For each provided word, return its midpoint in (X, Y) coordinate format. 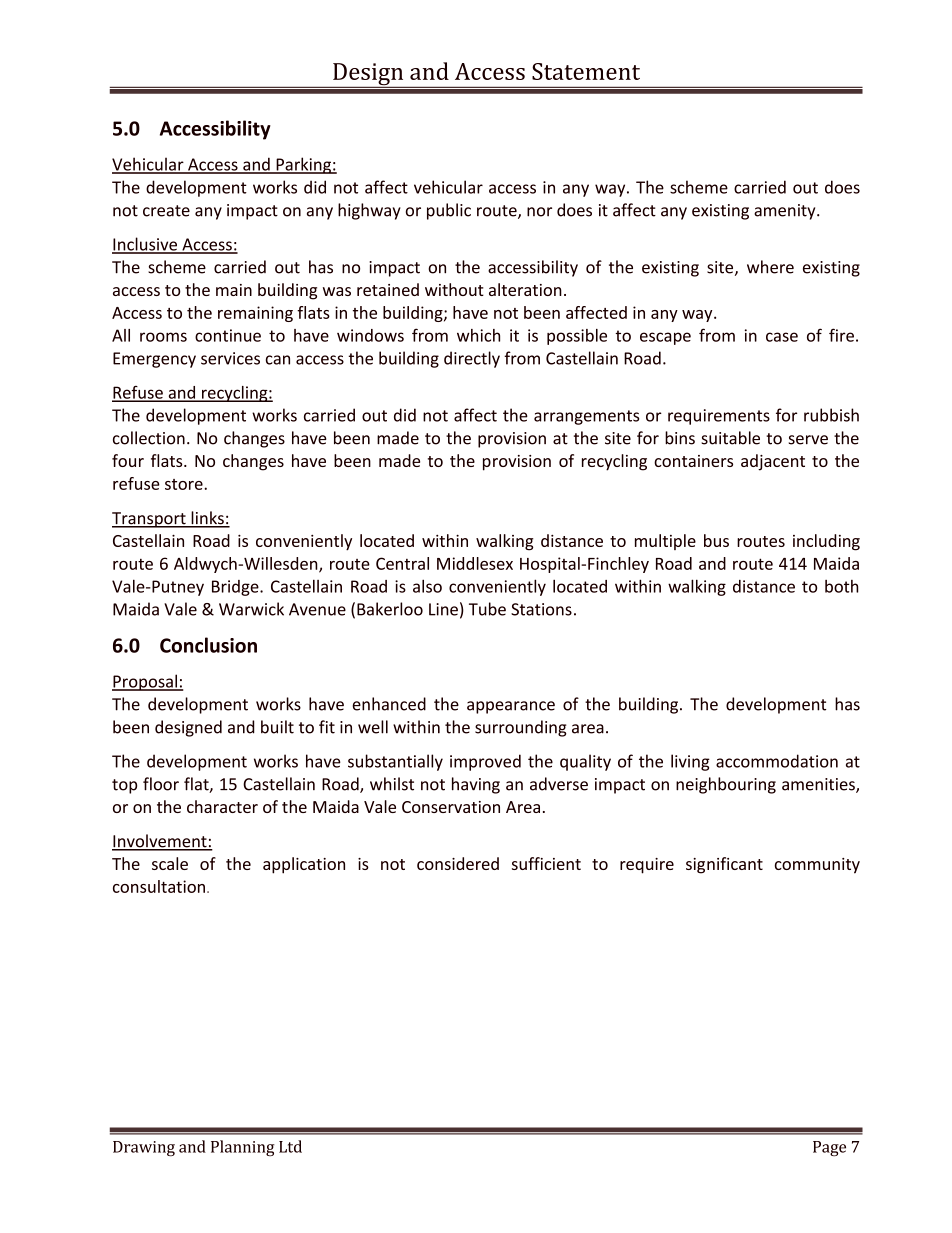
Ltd (290, 1146)
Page (829, 1148)
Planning (243, 1148)
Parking (303, 165)
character (222, 806)
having (476, 785)
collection (149, 438)
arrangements (586, 417)
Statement (586, 71)
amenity (786, 212)
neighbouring (726, 785)
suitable (730, 438)
